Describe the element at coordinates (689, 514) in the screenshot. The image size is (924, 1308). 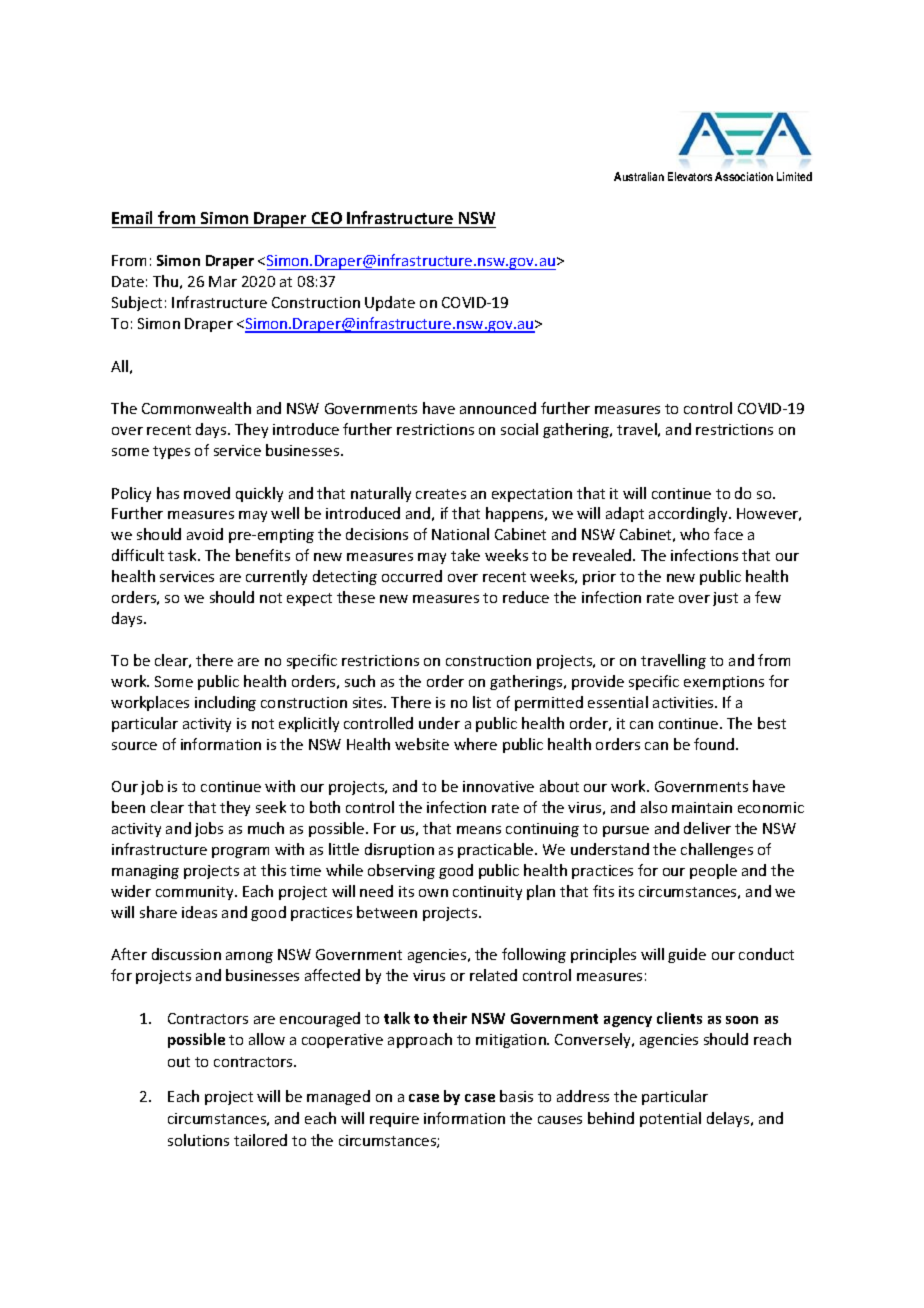
I see `accordingly` at that location.
